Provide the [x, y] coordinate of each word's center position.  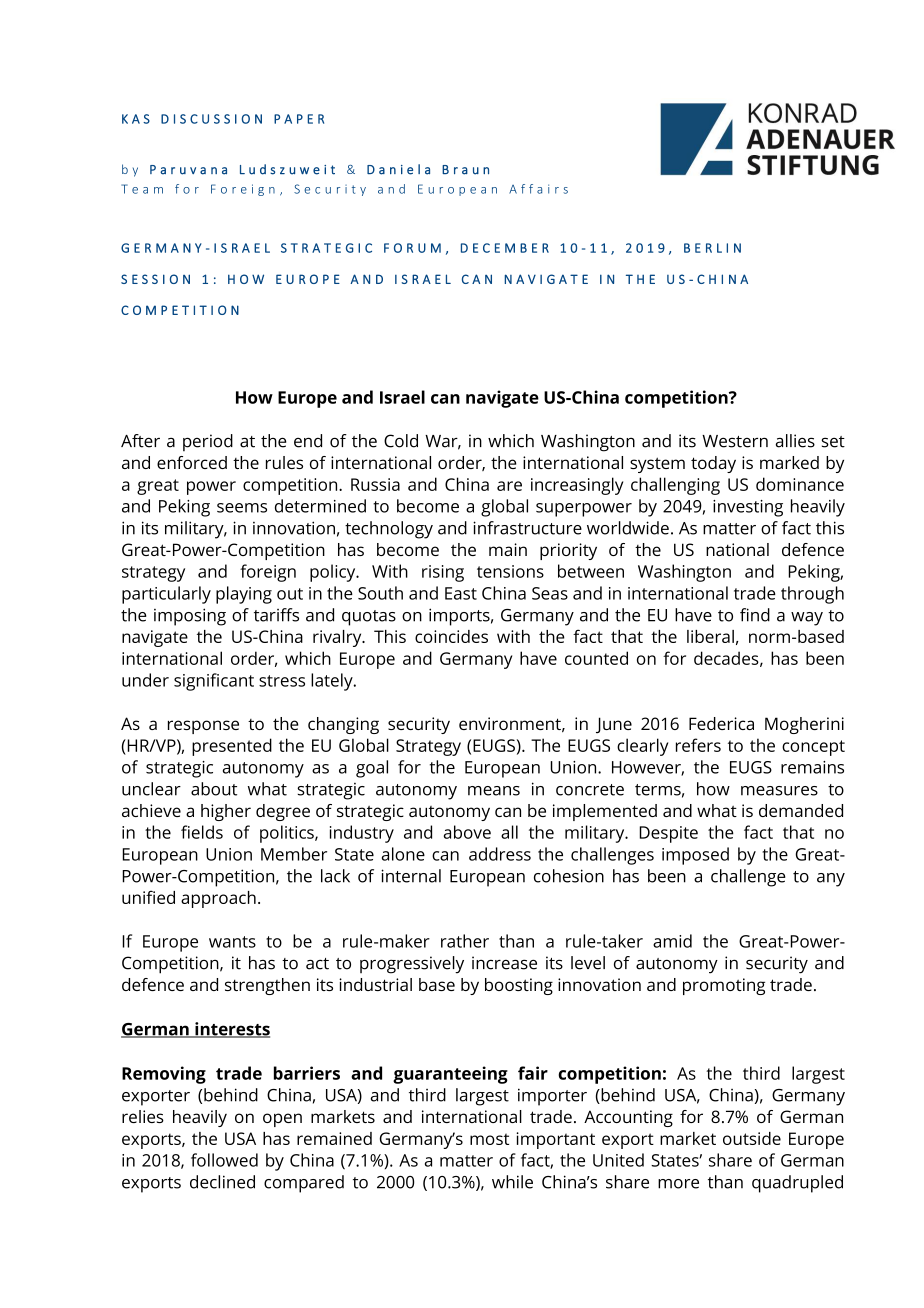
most [489, 1139]
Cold [401, 441]
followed [224, 1160]
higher [226, 812]
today [713, 464]
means [494, 791]
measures [779, 791]
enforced [192, 462]
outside [752, 1138]
